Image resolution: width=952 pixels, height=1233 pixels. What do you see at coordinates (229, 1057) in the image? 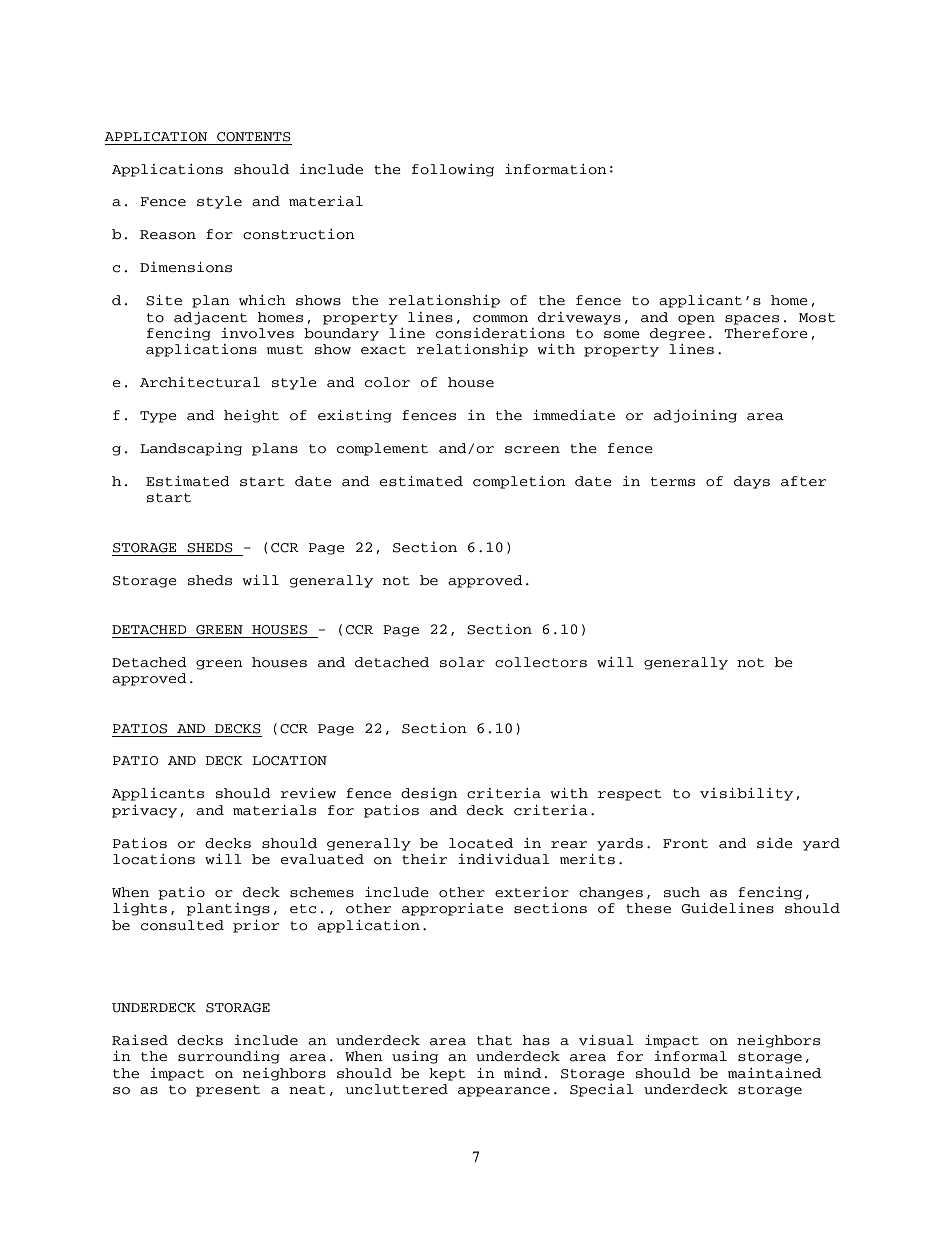
I see `surrounding` at bounding box center [229, 1057].
